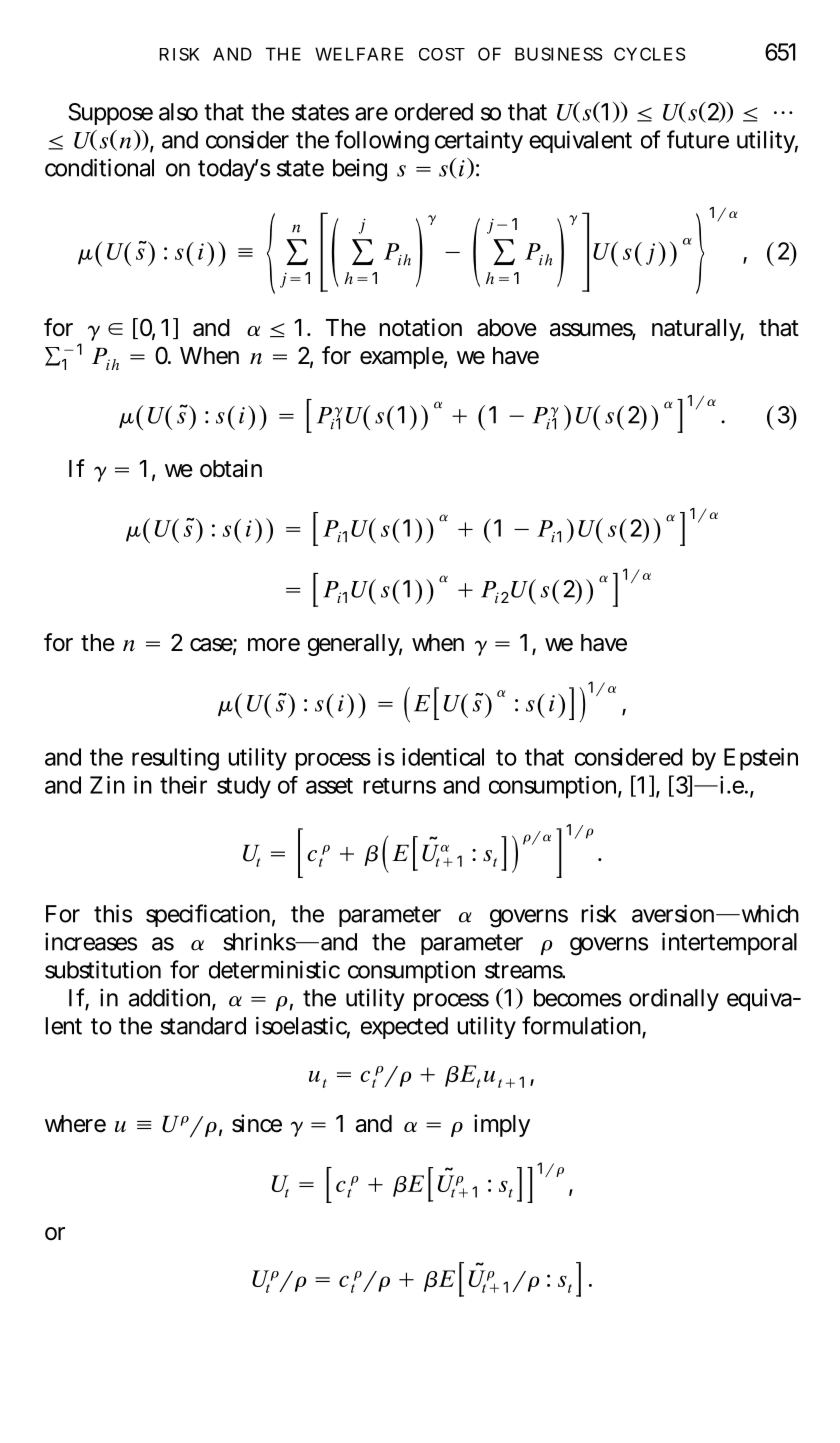 The height and width of the screenshot is (1443, 840). Describe the element at coordinates (649, 54) in the screenshot. I see `CYCLES` at that location.
